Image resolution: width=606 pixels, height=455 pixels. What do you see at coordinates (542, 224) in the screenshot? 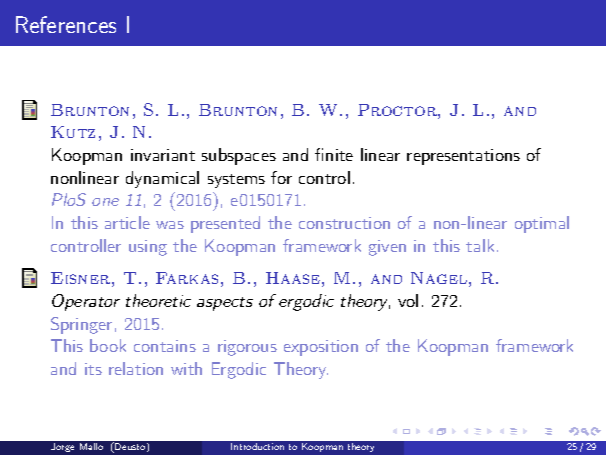
I see `optimal` at bounding box center [542, 224].
